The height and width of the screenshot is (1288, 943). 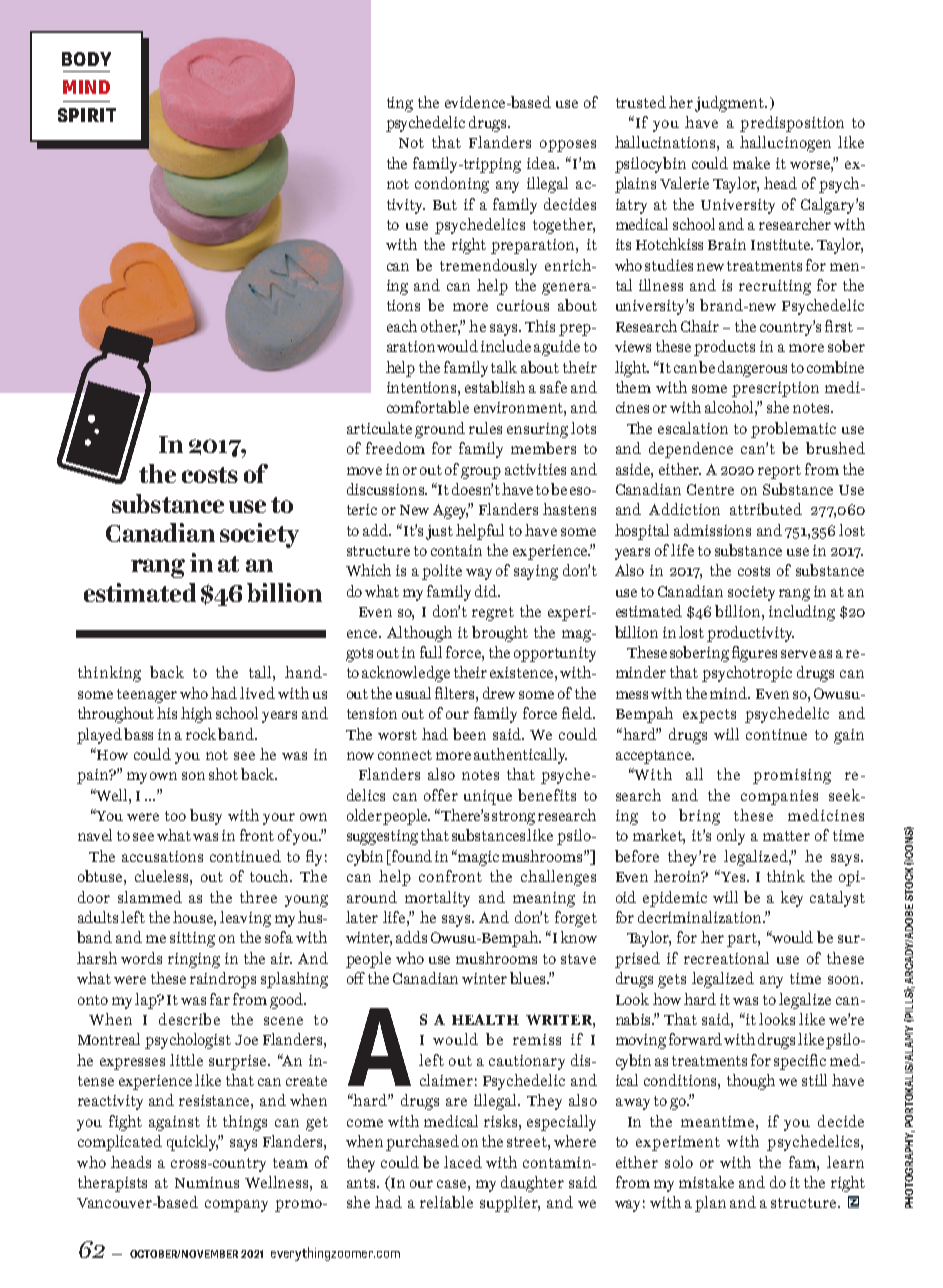 What do you see at coordinates (452, 185) in the screenshot?
I see `condoning` at bounding box center [452, 185].
